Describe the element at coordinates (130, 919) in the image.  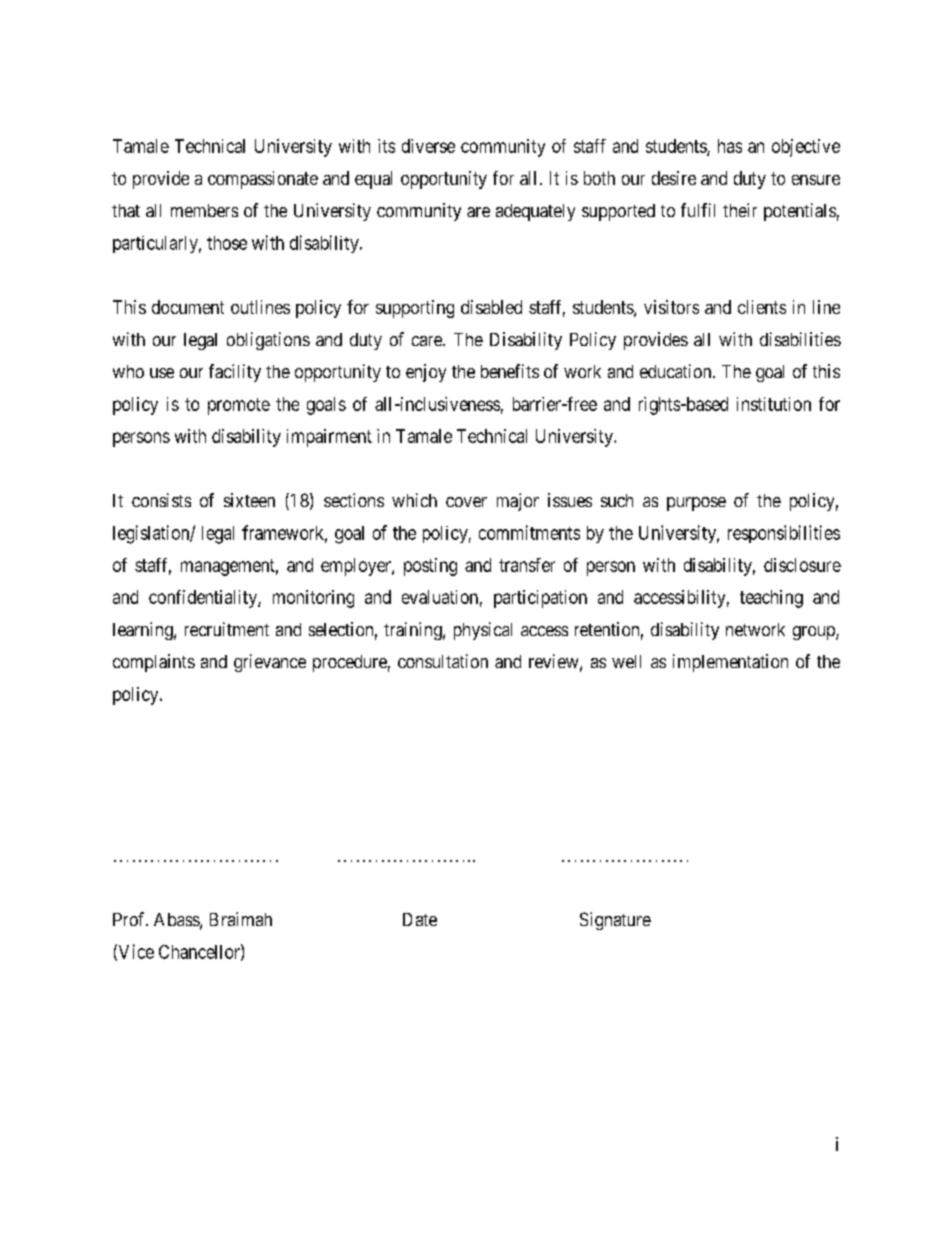
I see `Prof` at that location.
